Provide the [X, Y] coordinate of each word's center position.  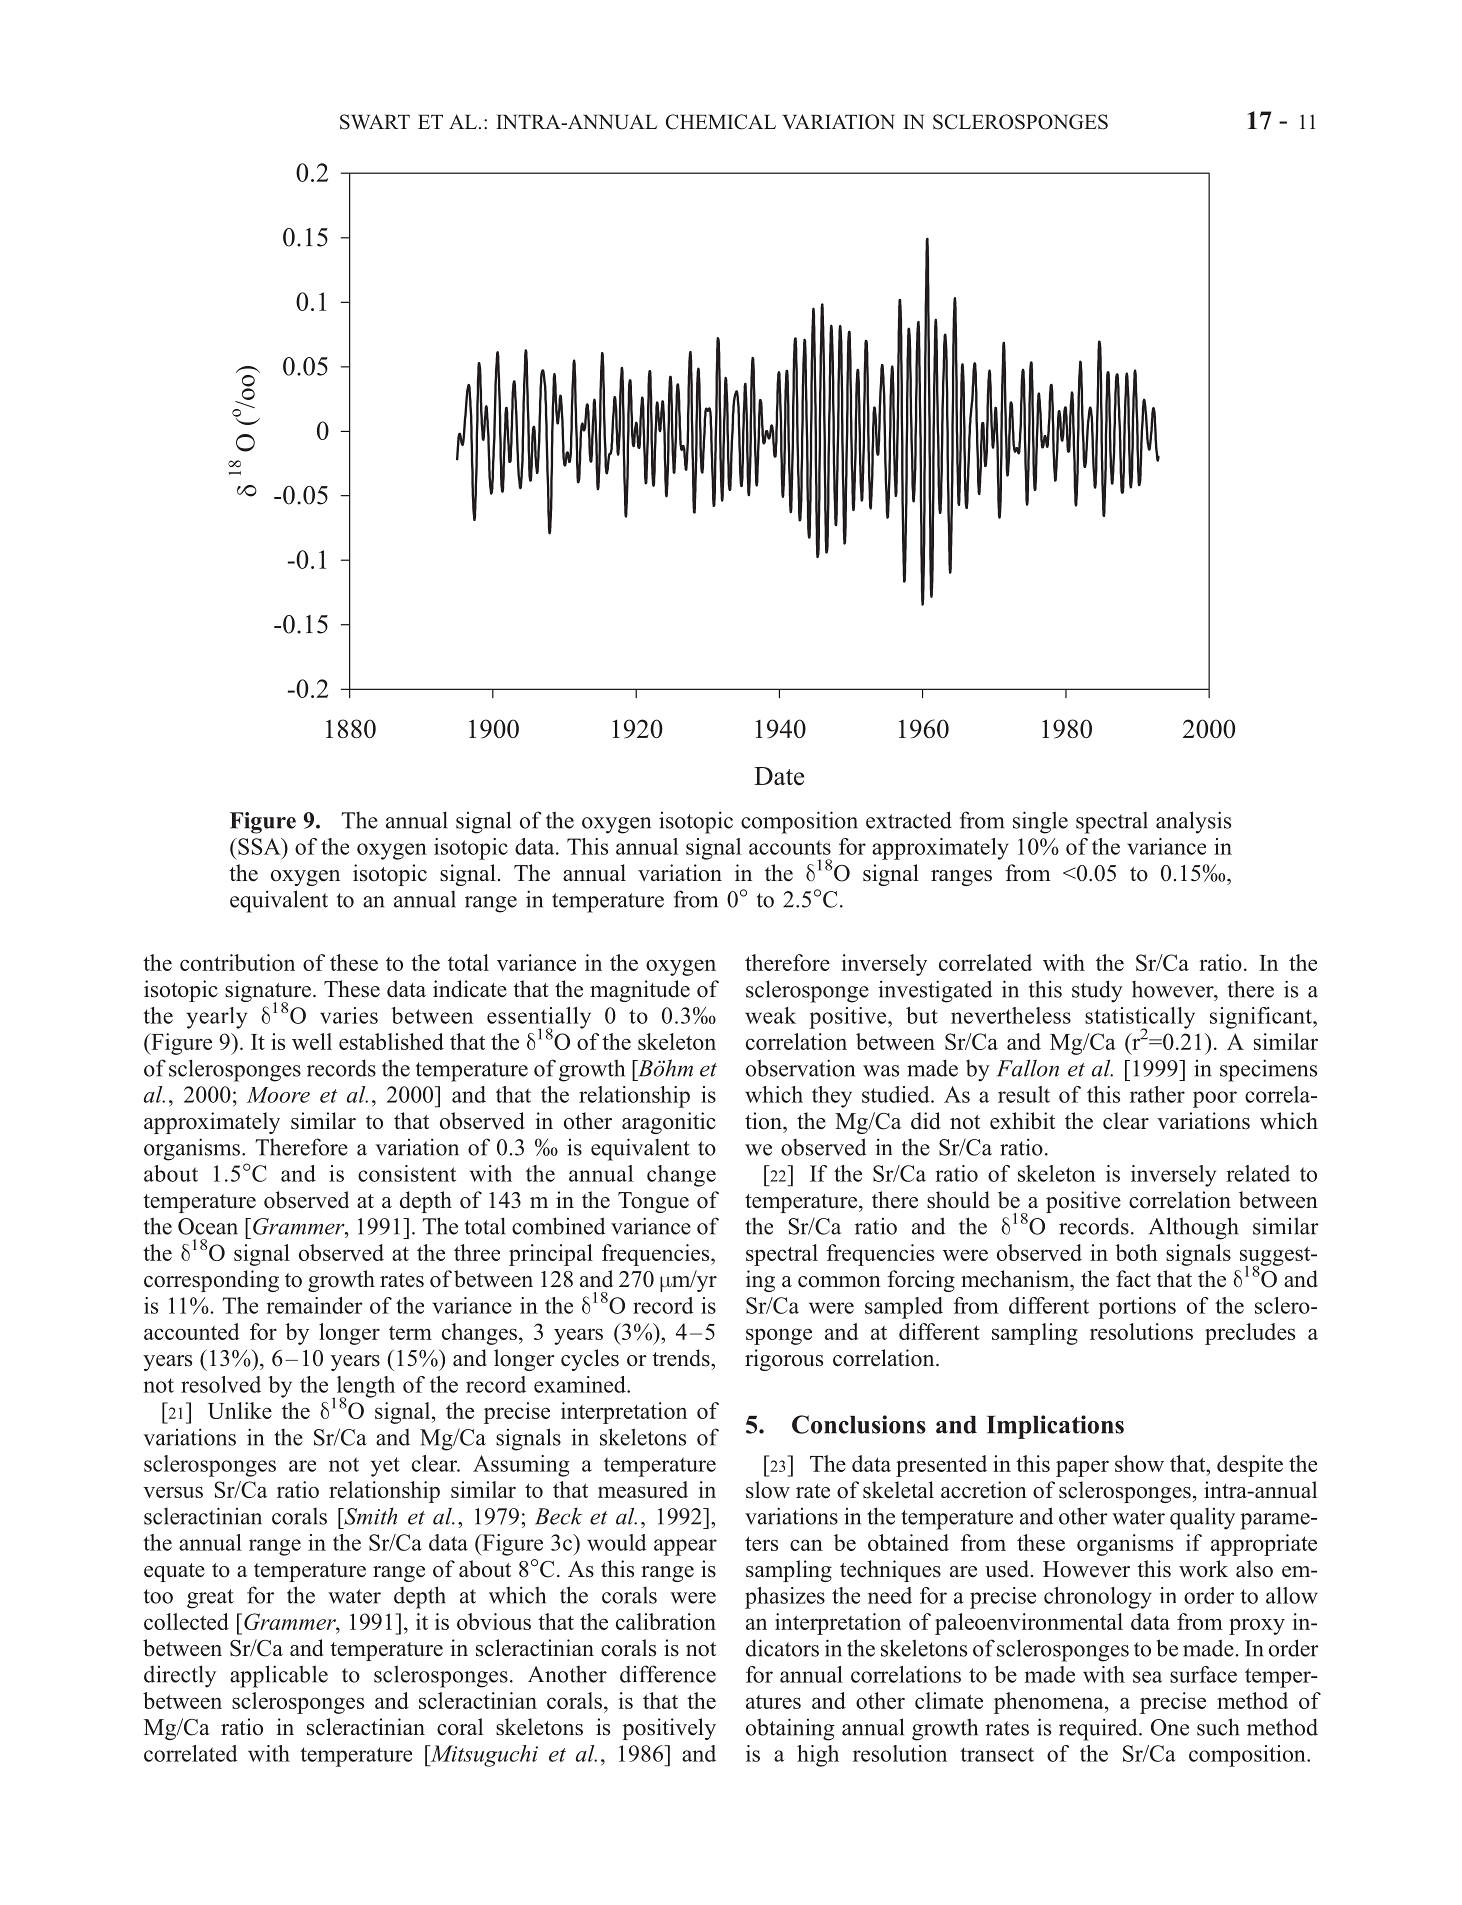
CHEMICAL [721, 122]
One [1170, 1727]
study [1097, 991]
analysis [1193, 822]
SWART [375, 122]
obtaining [790, 1729]
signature [268, 992]
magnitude [640, 991]
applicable [279, 1676]
